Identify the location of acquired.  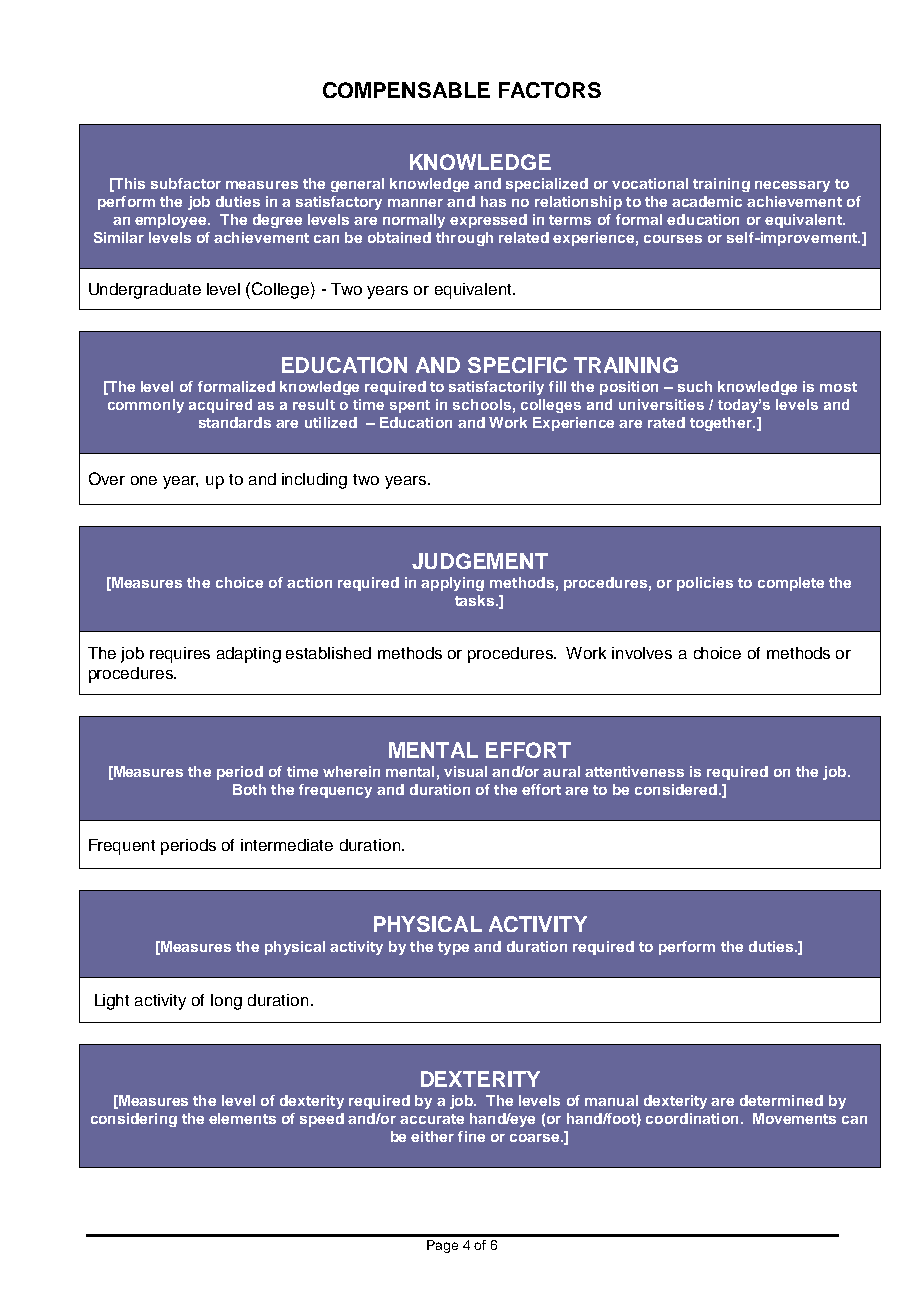
(220, 406).
